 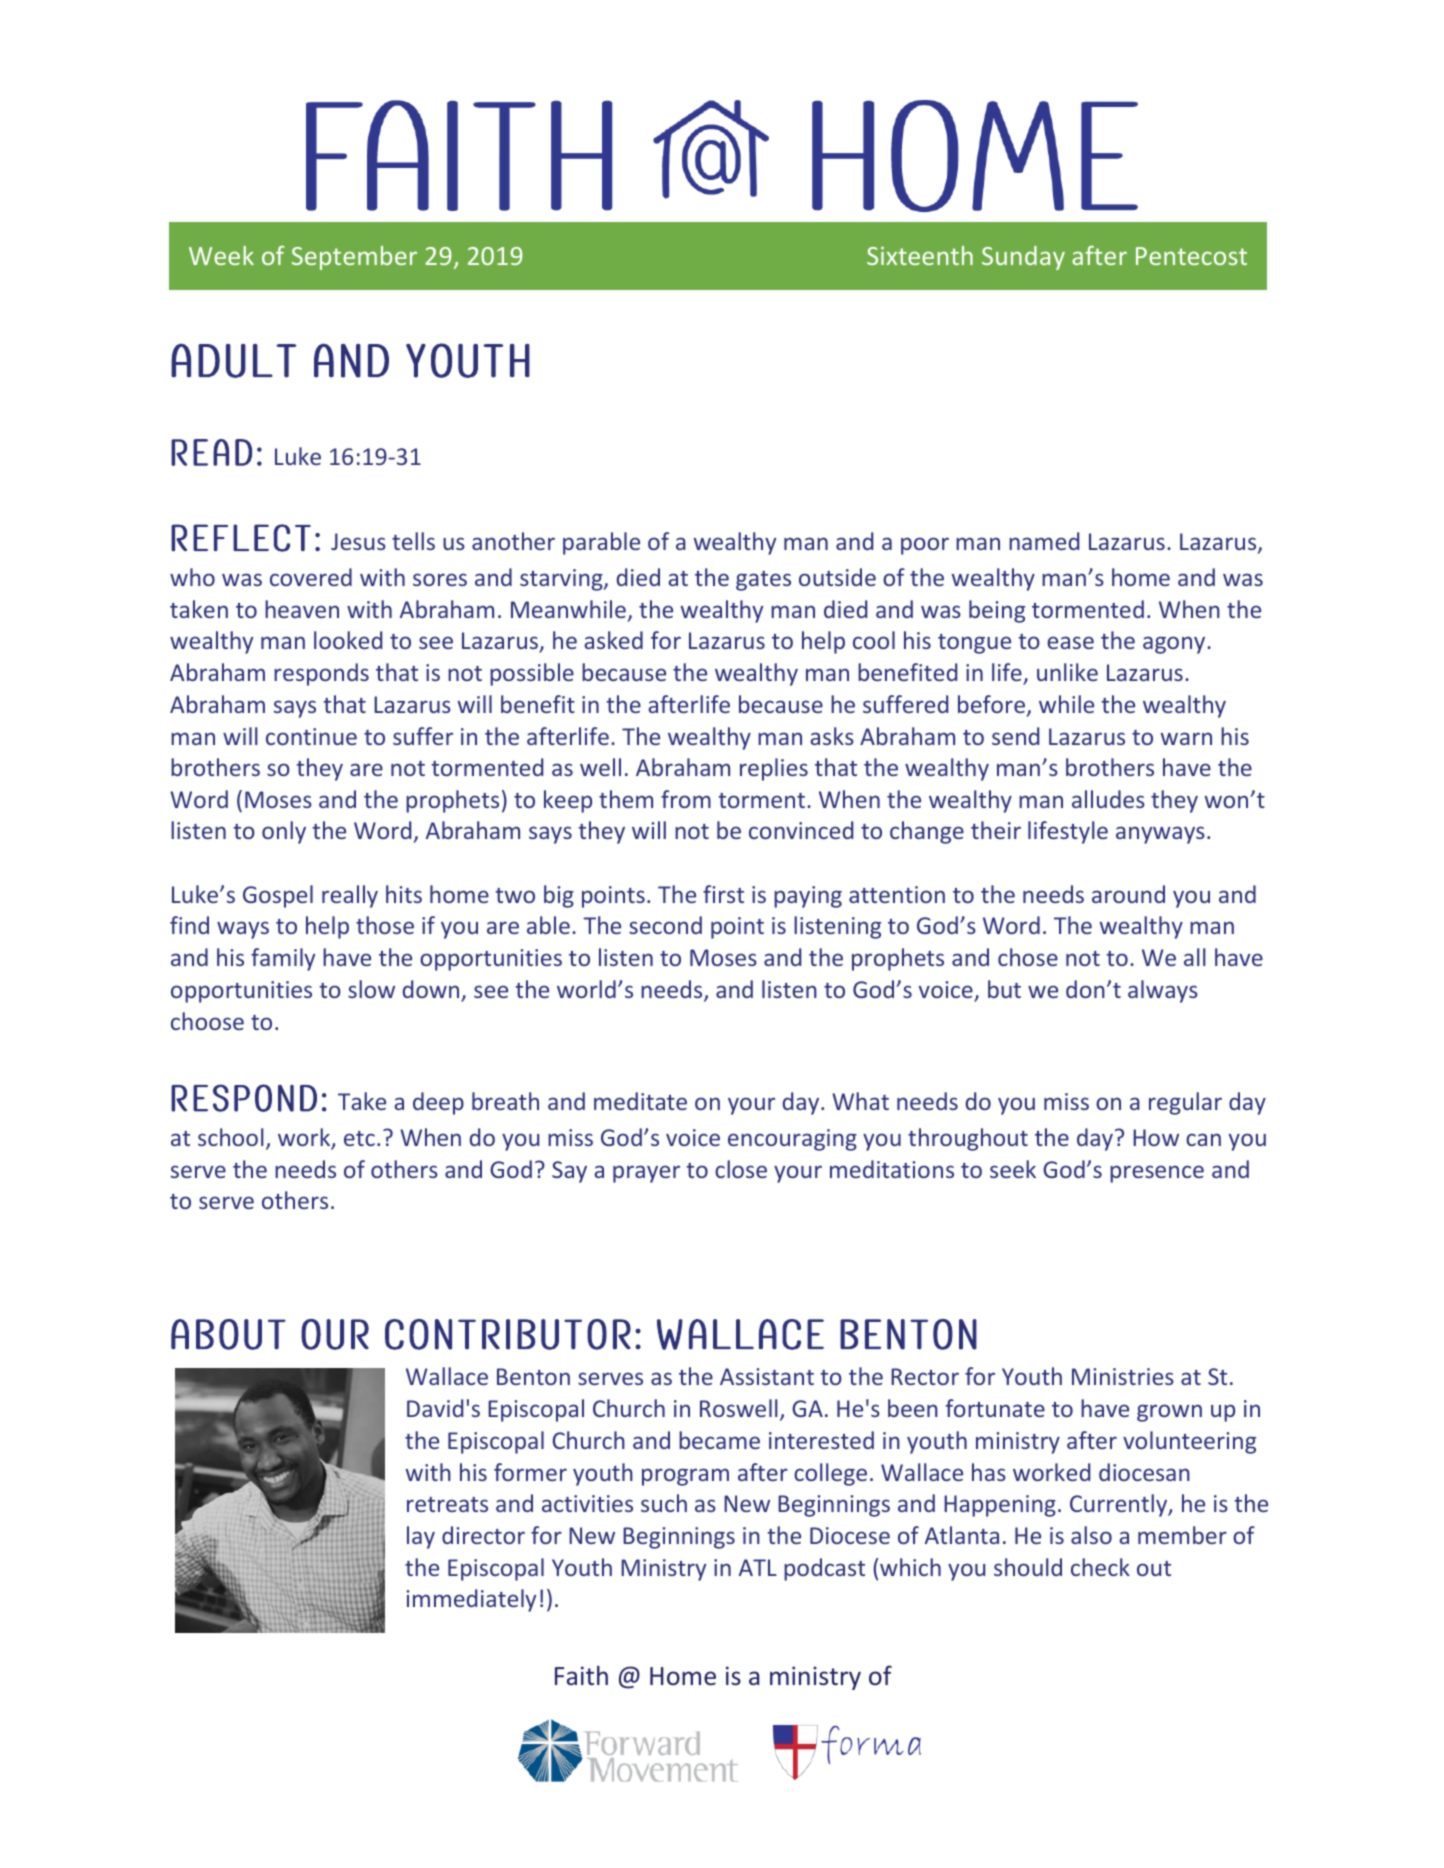 What do you see at coordinates (354, 258) in the image?
I see `September` at bounding box center [354, 258].
